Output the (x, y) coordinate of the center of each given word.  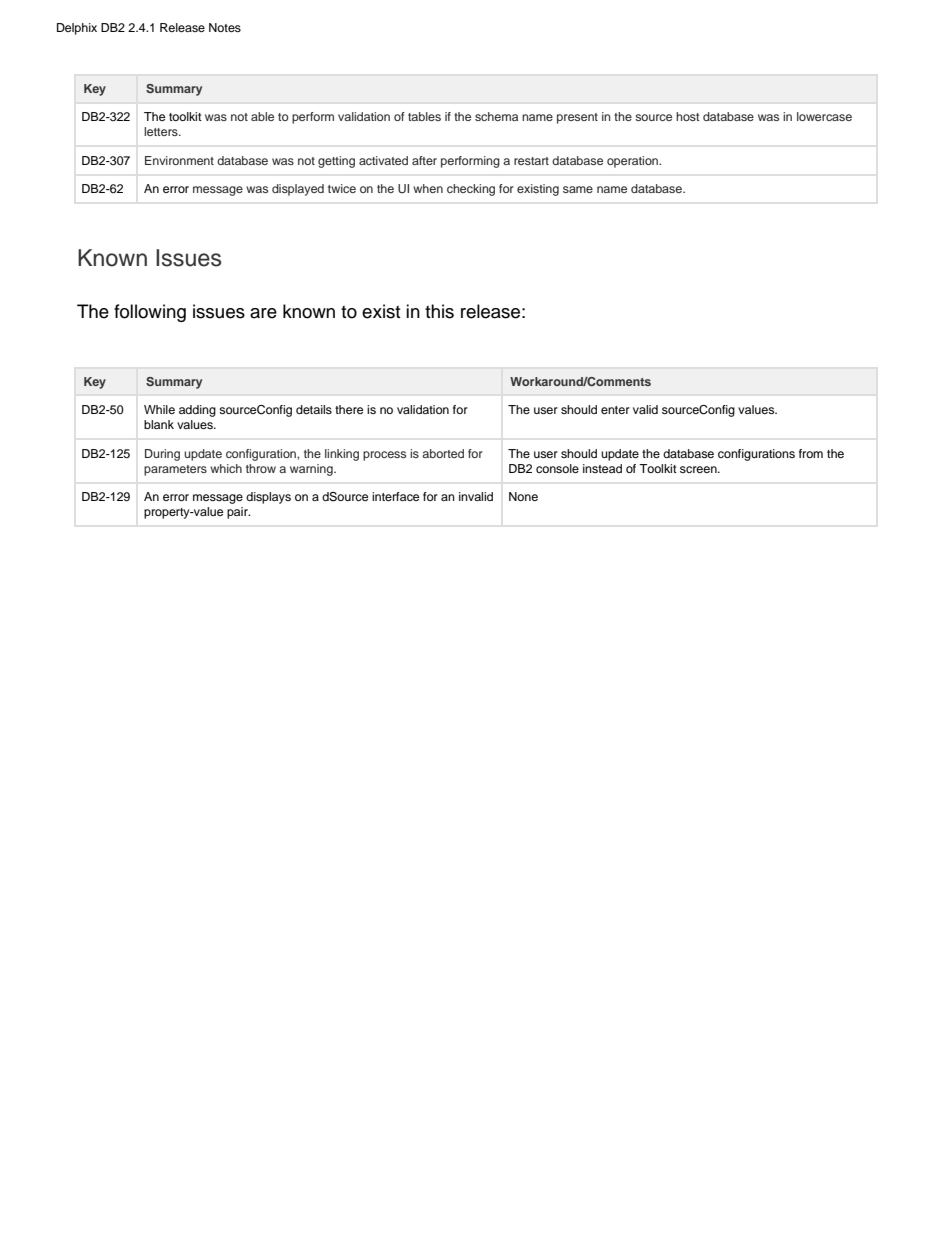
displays (268, 498)
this (439, 311)
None (523, 496)
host (688, 116)
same (578, 189)
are (263, 313)
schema (496, 116)
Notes (225, 27)
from (811, 453)
